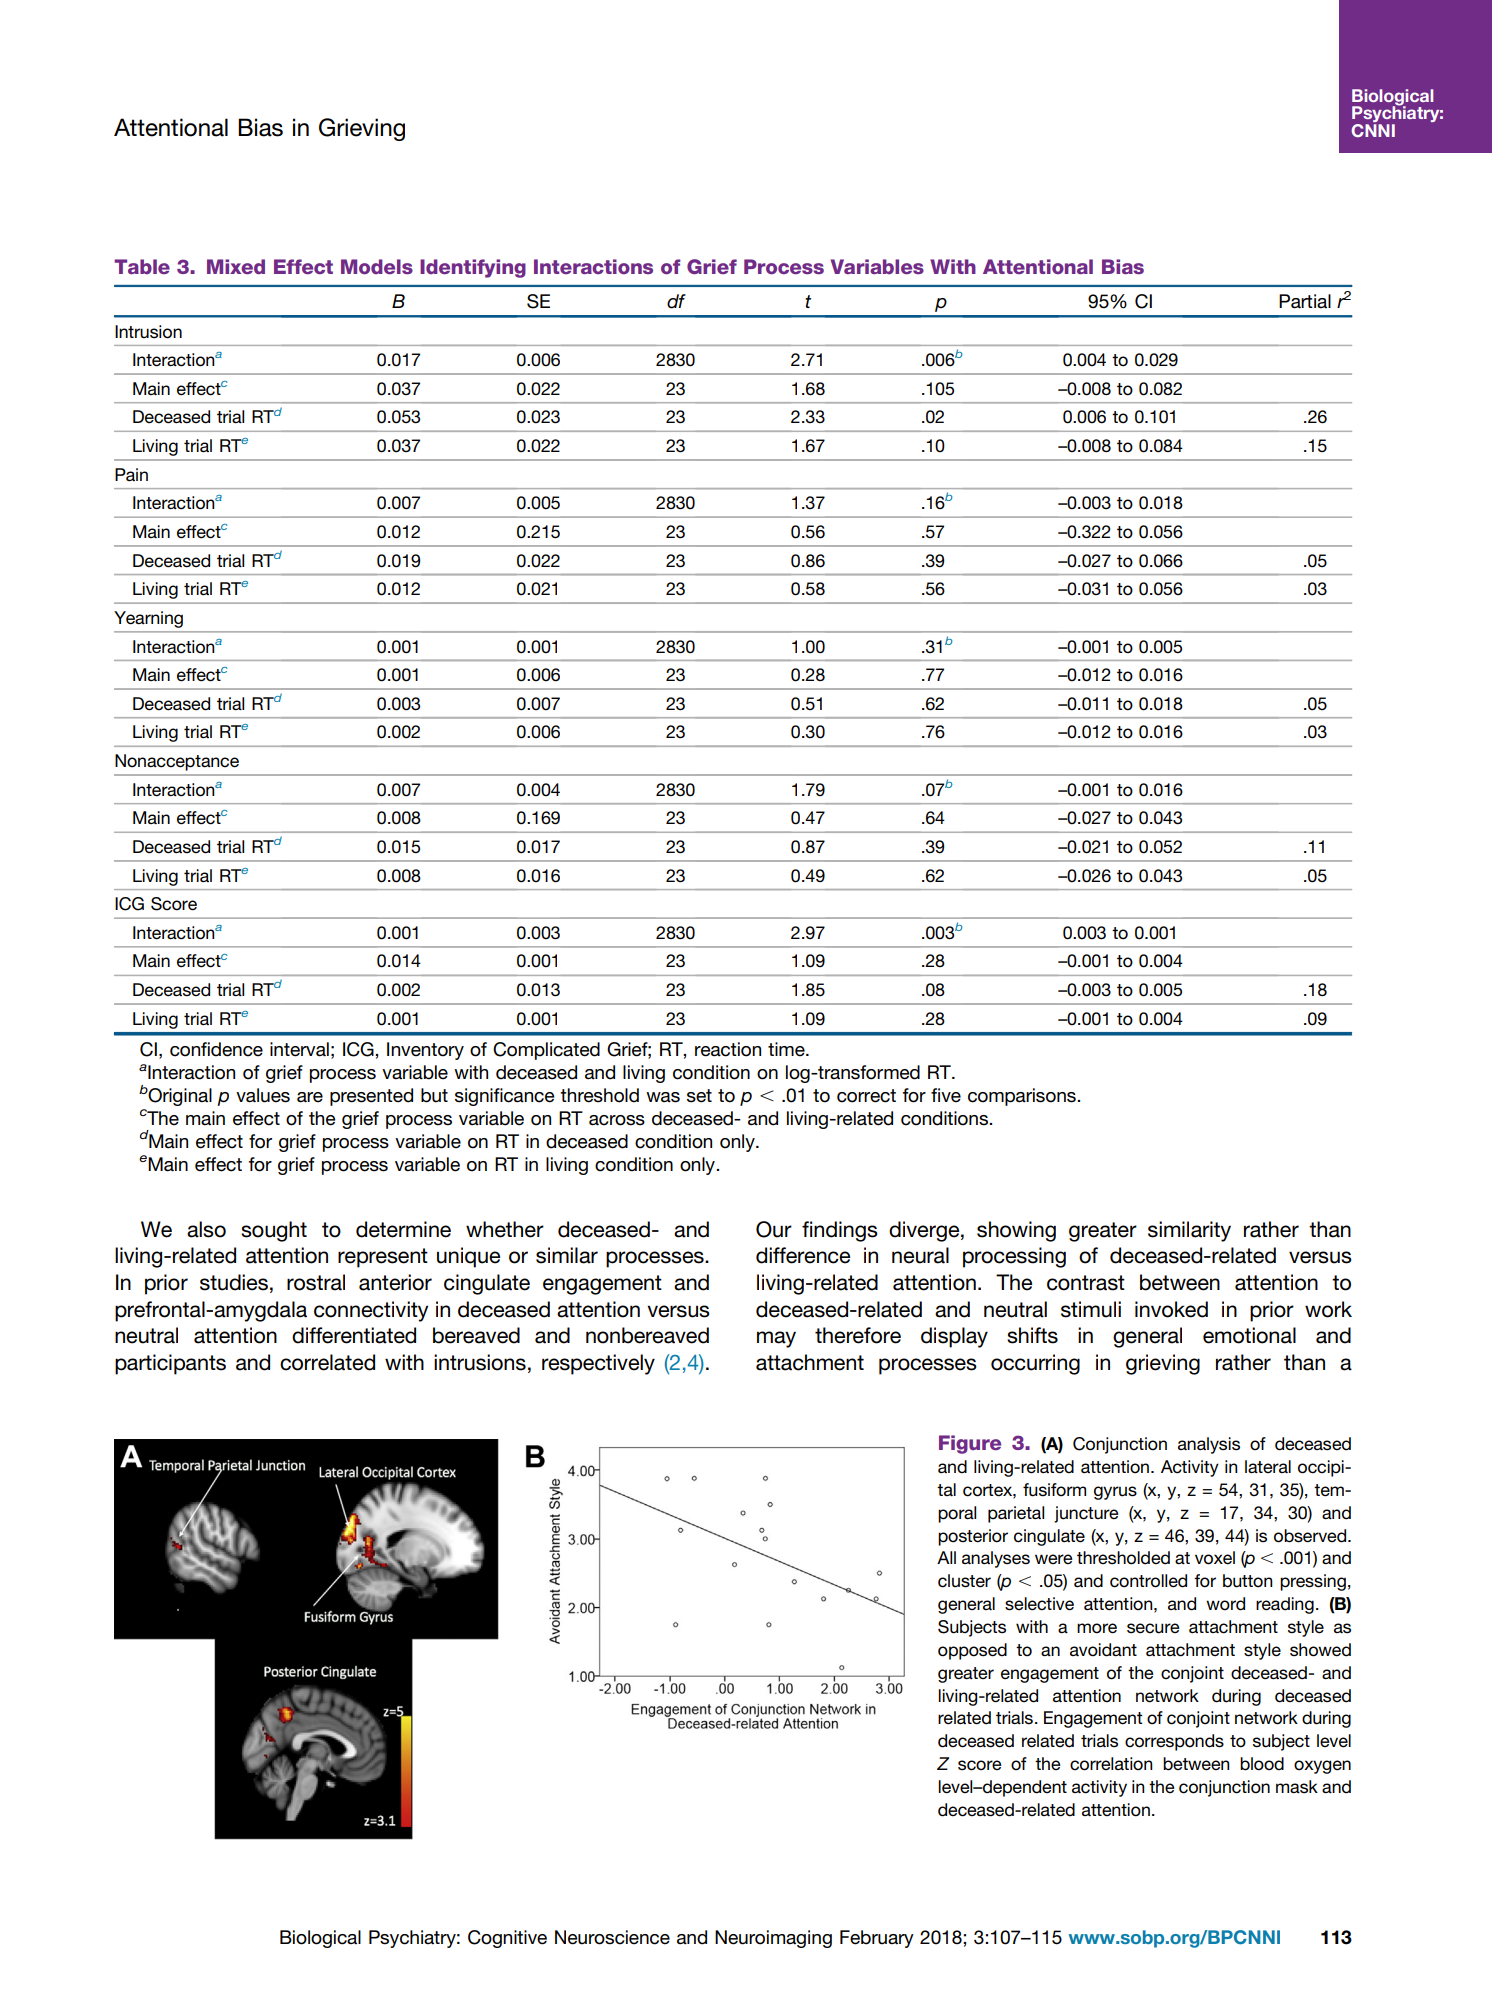 The width and height of the screenshot is (1492, 1997). What do you see at coordinates (1297, 1787) in the screenshot?
I see `mask` at bounding box center [1297, 1787].
